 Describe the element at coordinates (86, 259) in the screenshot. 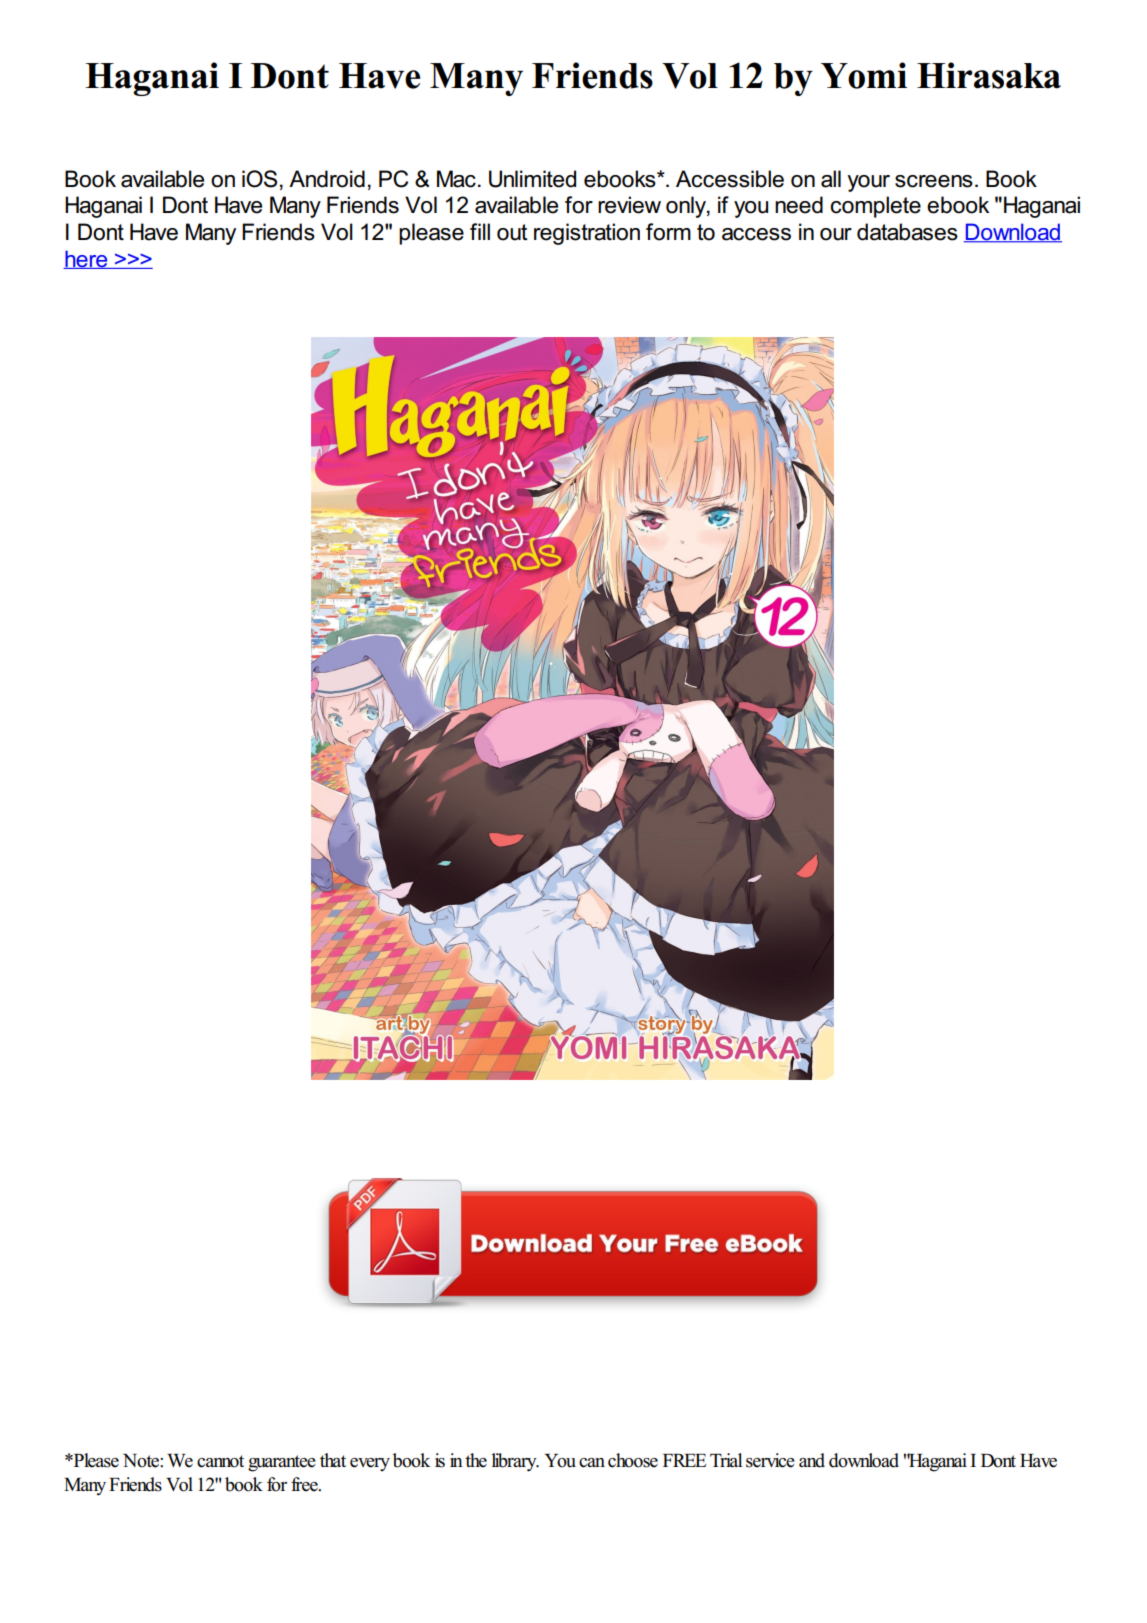

I see `here` at that location.
